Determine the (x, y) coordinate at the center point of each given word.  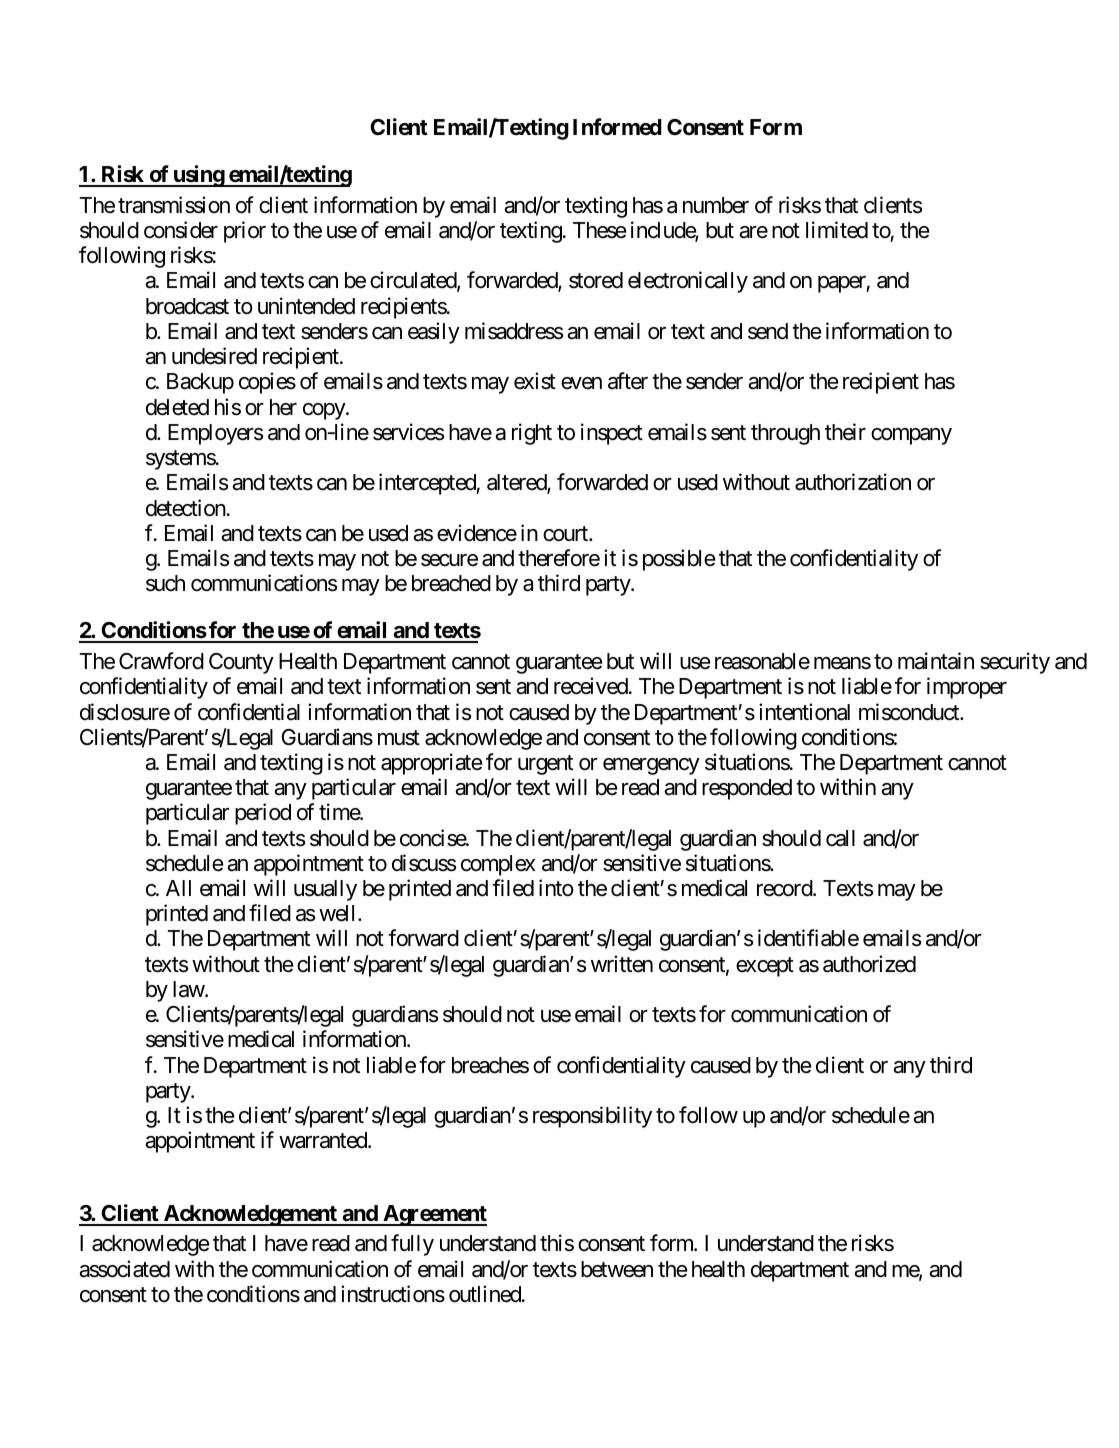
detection (186, 508)
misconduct (910, 712)
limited (837, 230)
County (241, 663)
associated (124, 1269)
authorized (869, 964)
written (622, 964)
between (617, 1269)
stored (596, 280)
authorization (853, 482)
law (189, 989)
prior (245, 232)
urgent (545, 765)
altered (517, 483)
